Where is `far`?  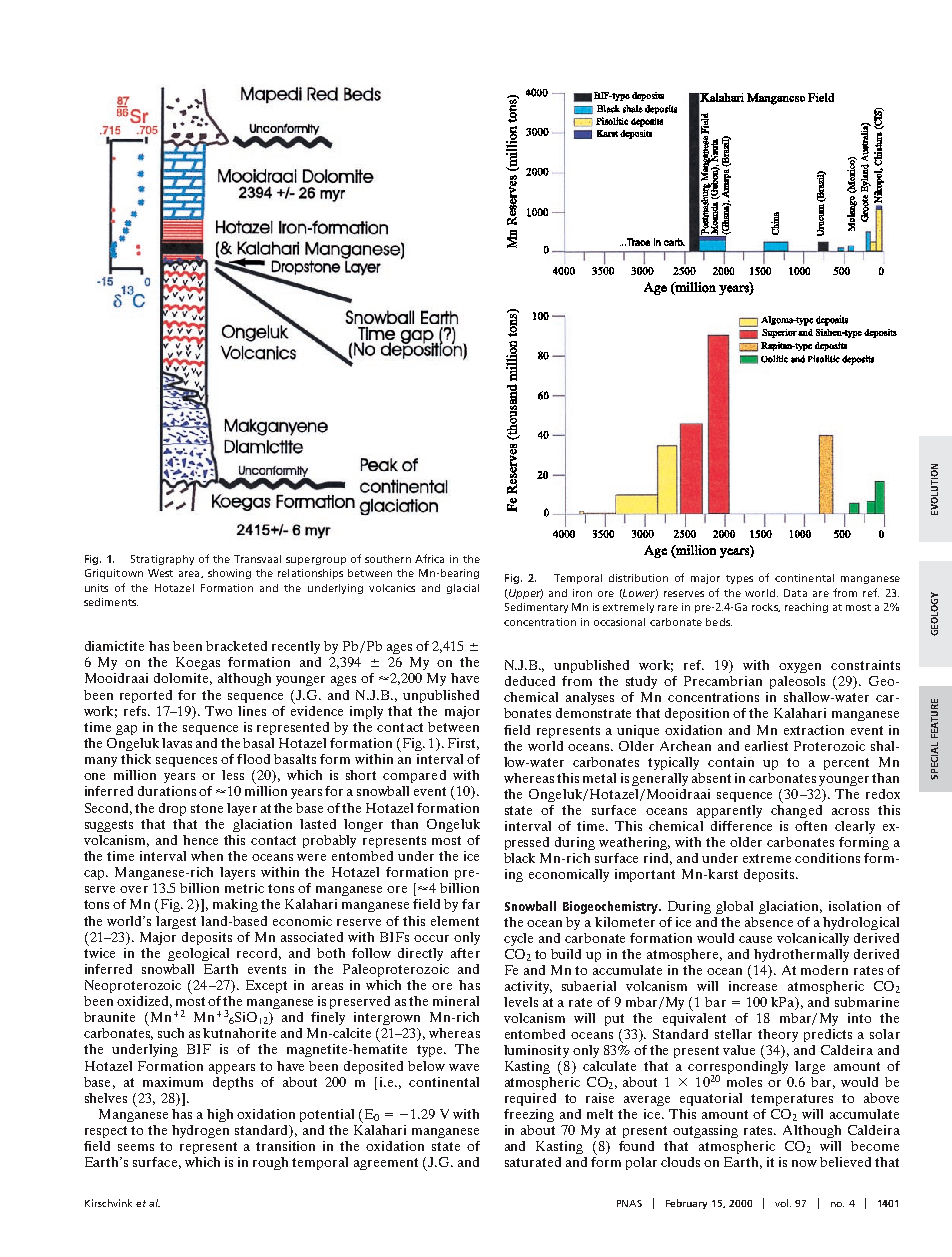 far is located at coordinates (471, 904).
